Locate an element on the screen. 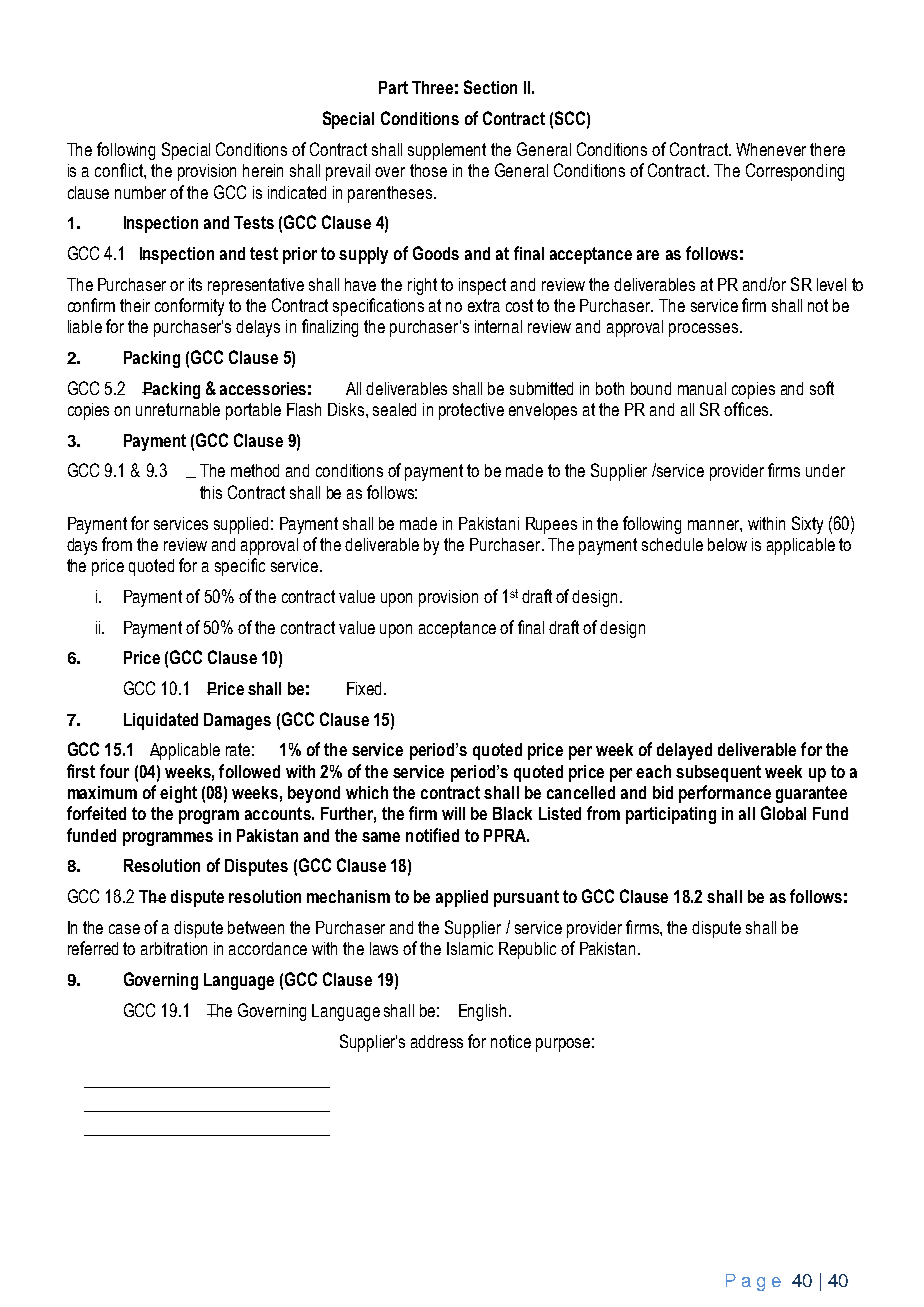 The width and height of the screenshot is (924, 1307). notice is located at coordinates (511, 1041).
